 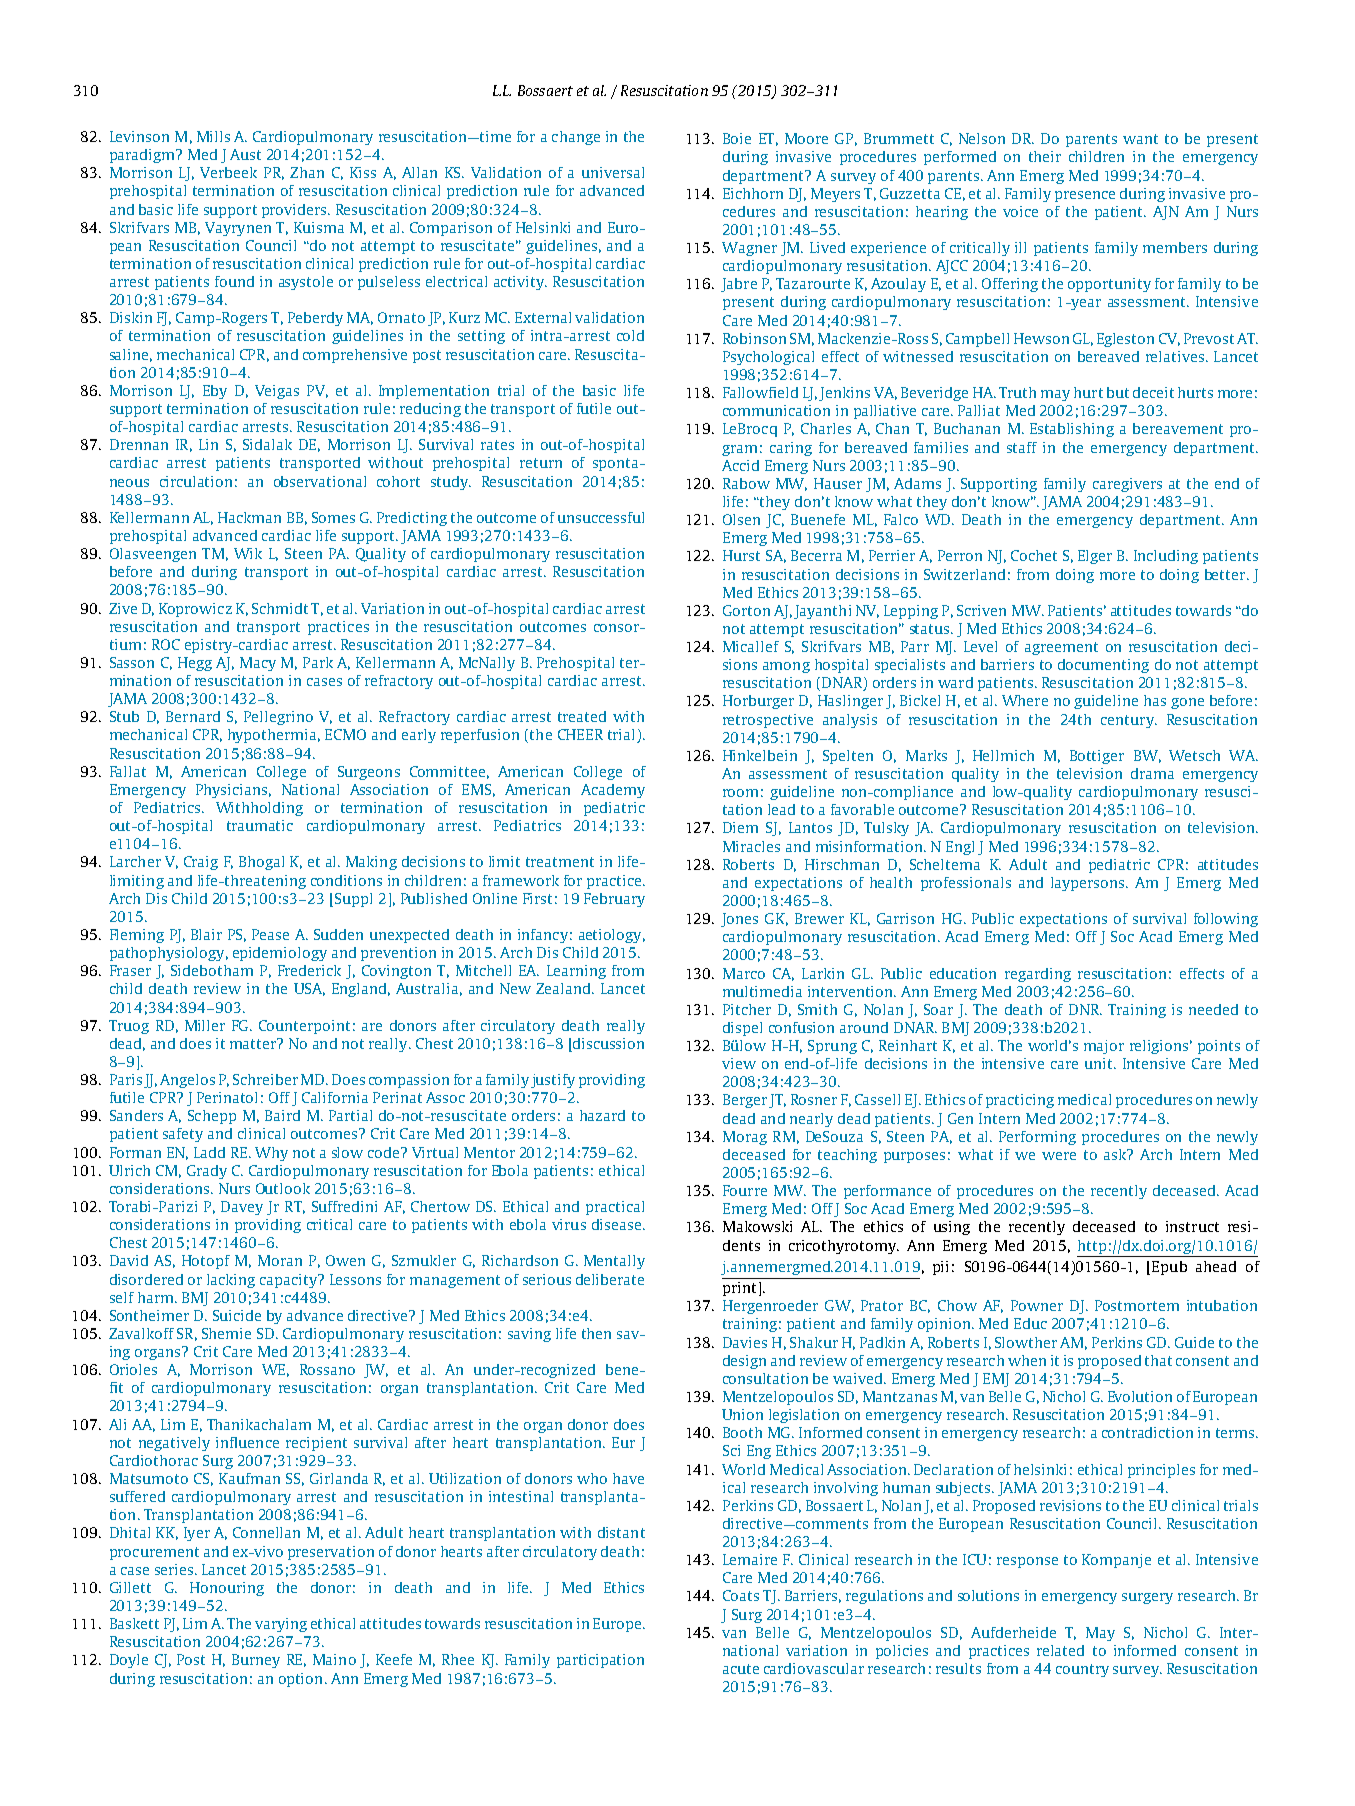 I want to click on providers, so click(x=295, y=211).
